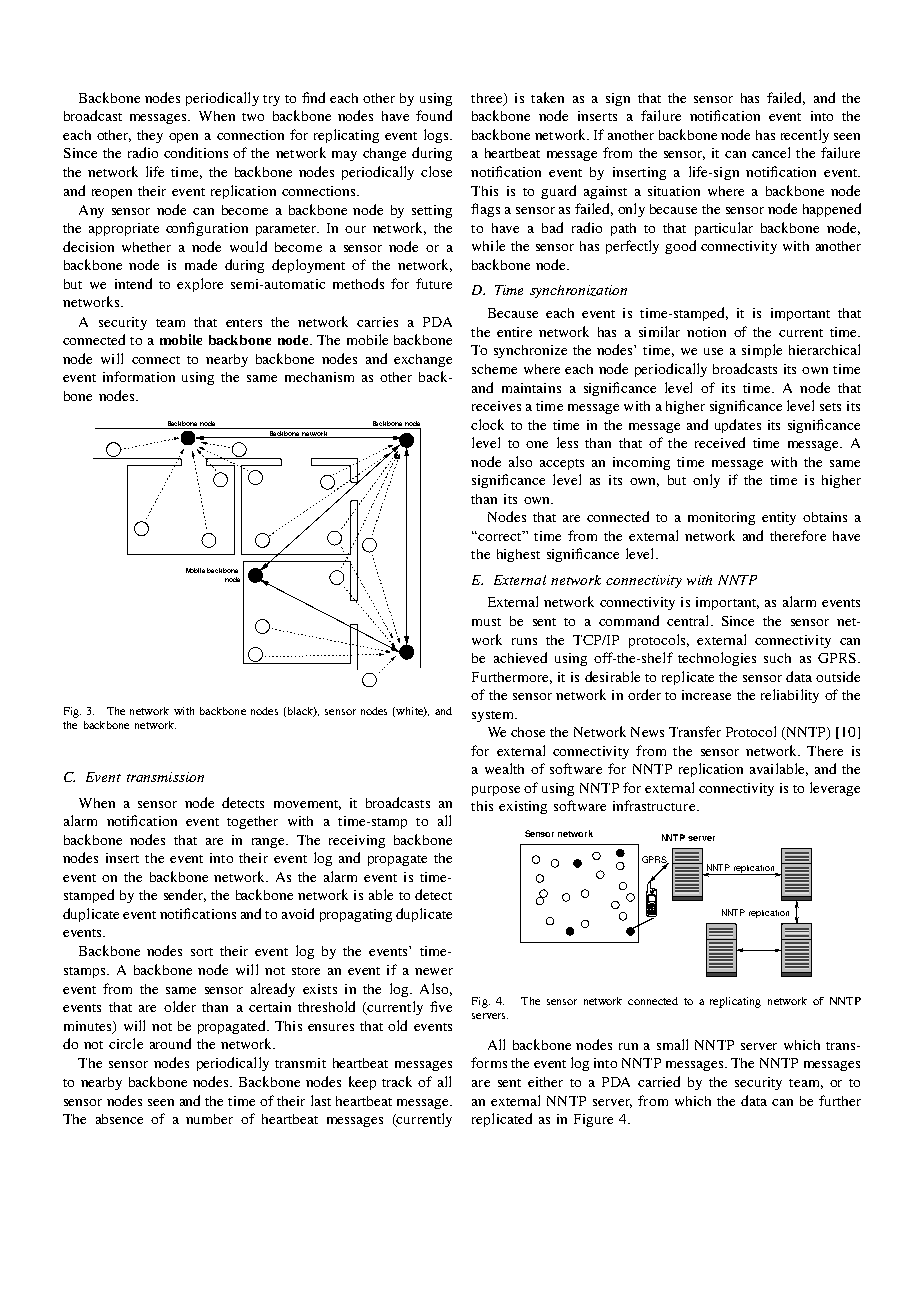 This image has height=1308, width=924. I want to click on they, so click(150, 136).
